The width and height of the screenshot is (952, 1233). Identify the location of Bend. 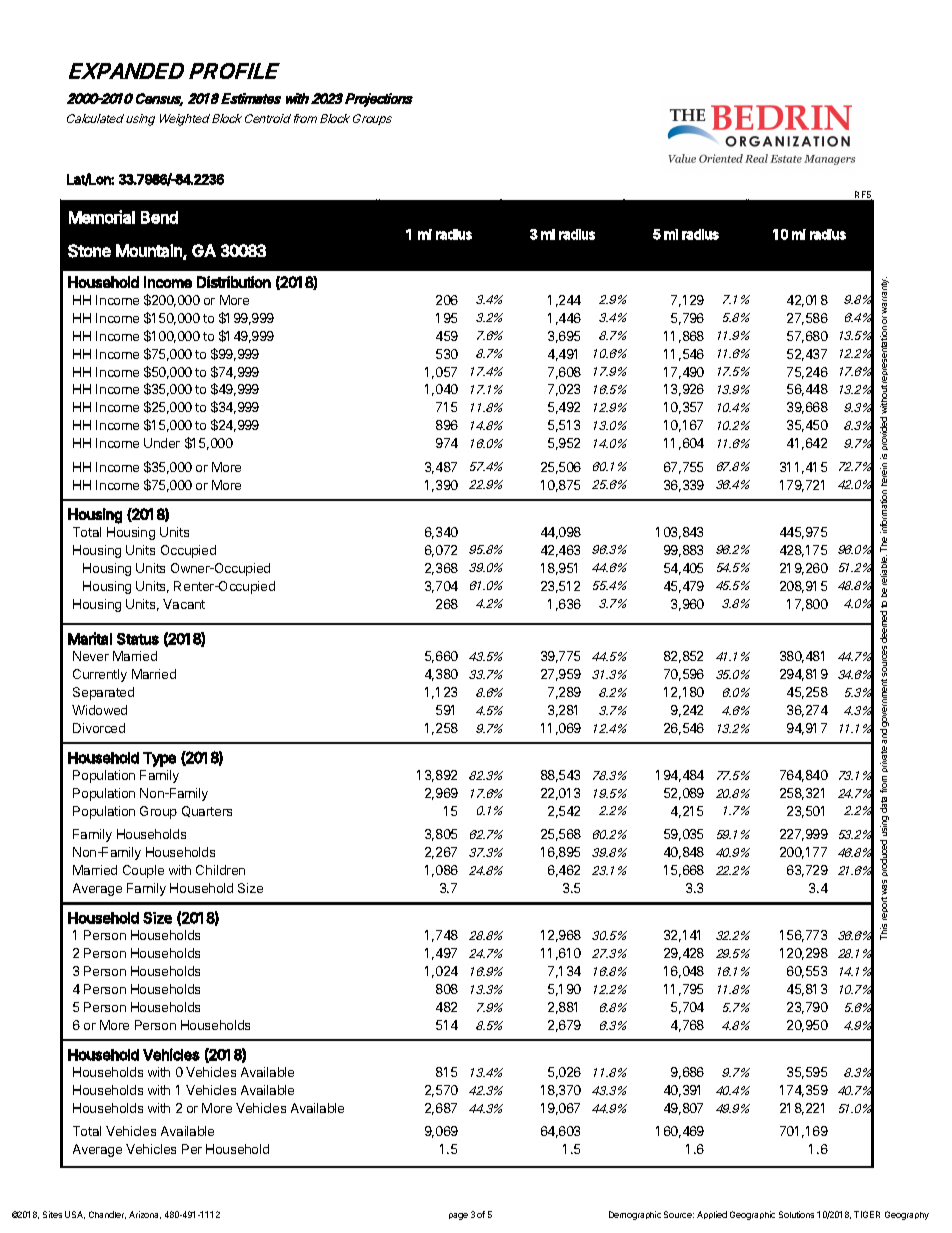
(159, 217).
